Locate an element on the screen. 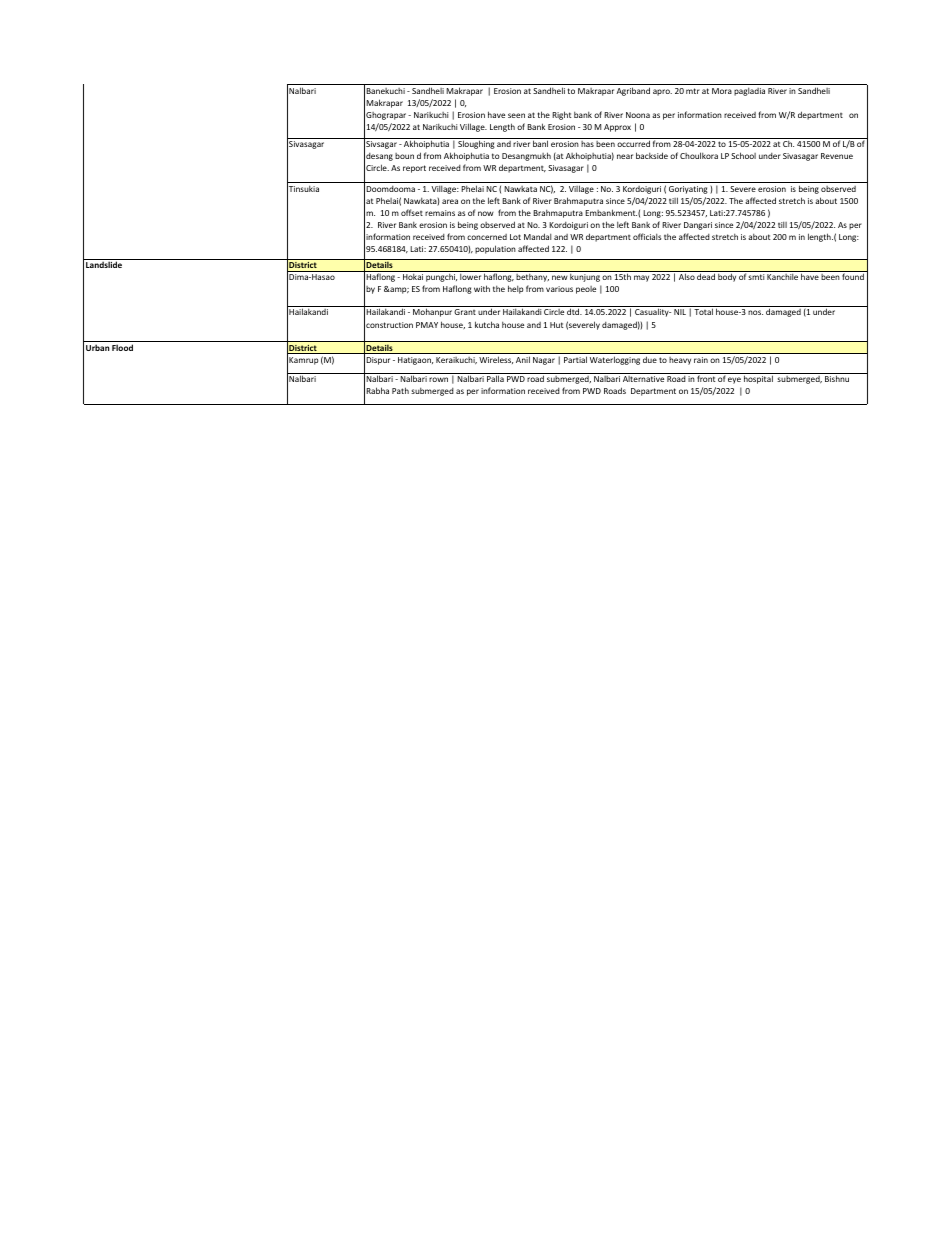  seen is located at coordinates (516, 115).
